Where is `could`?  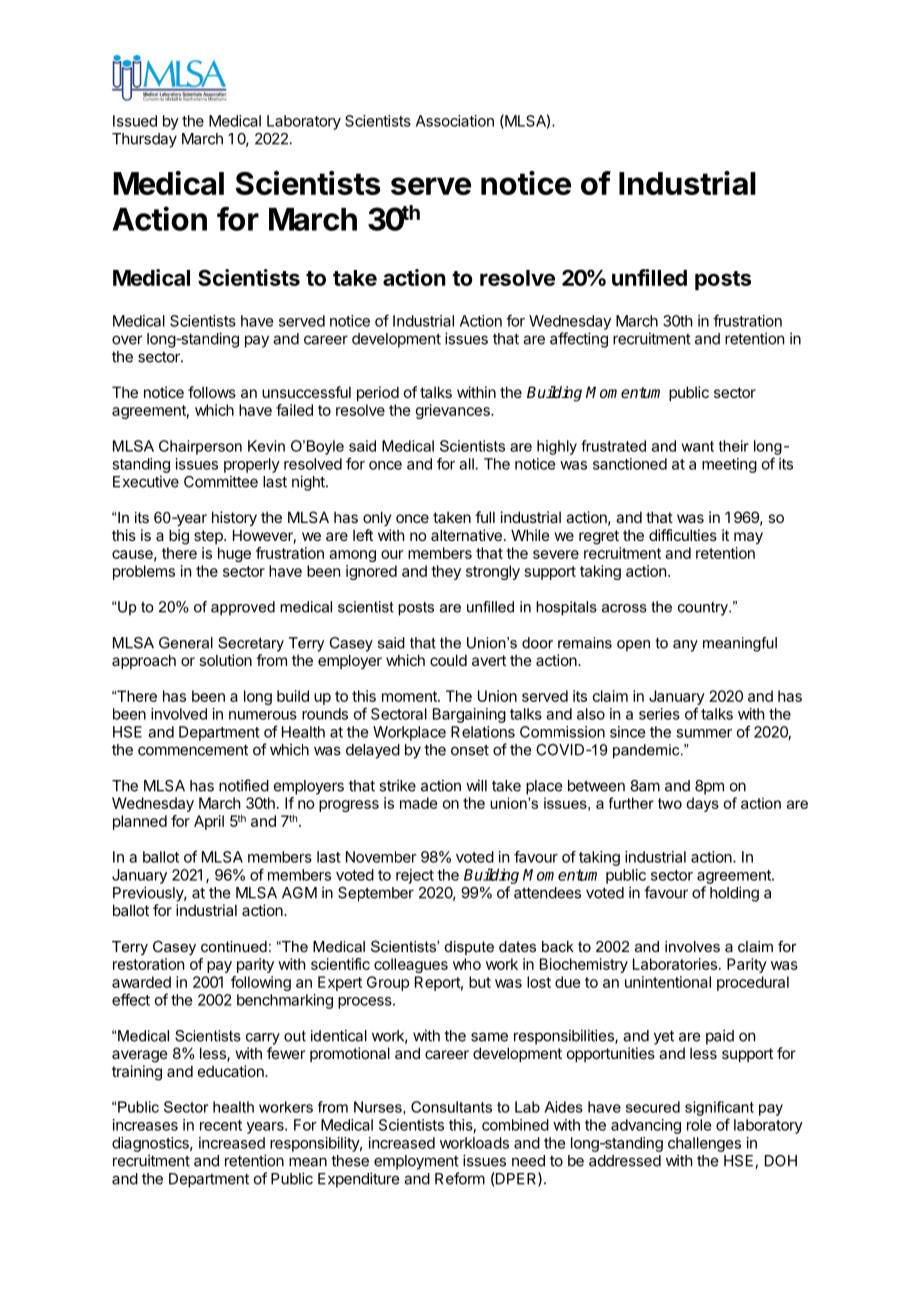 could is located at coordinates (448, 660).
